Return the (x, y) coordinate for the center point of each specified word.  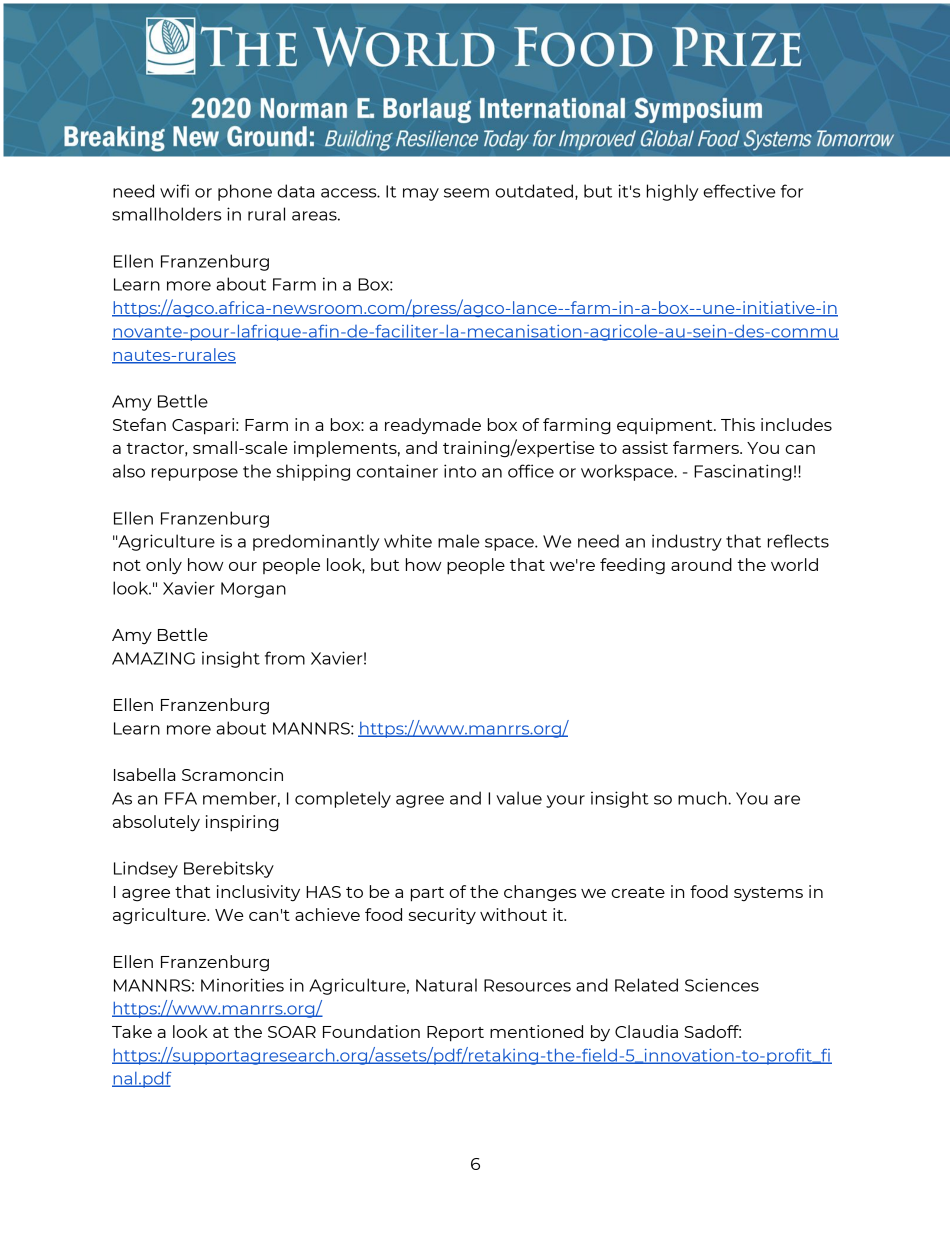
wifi (174, 191)
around (701, 564)
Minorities (242, 985)
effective (739, 191)
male (459, 541)
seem (466, 193)
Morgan (253, 590)
